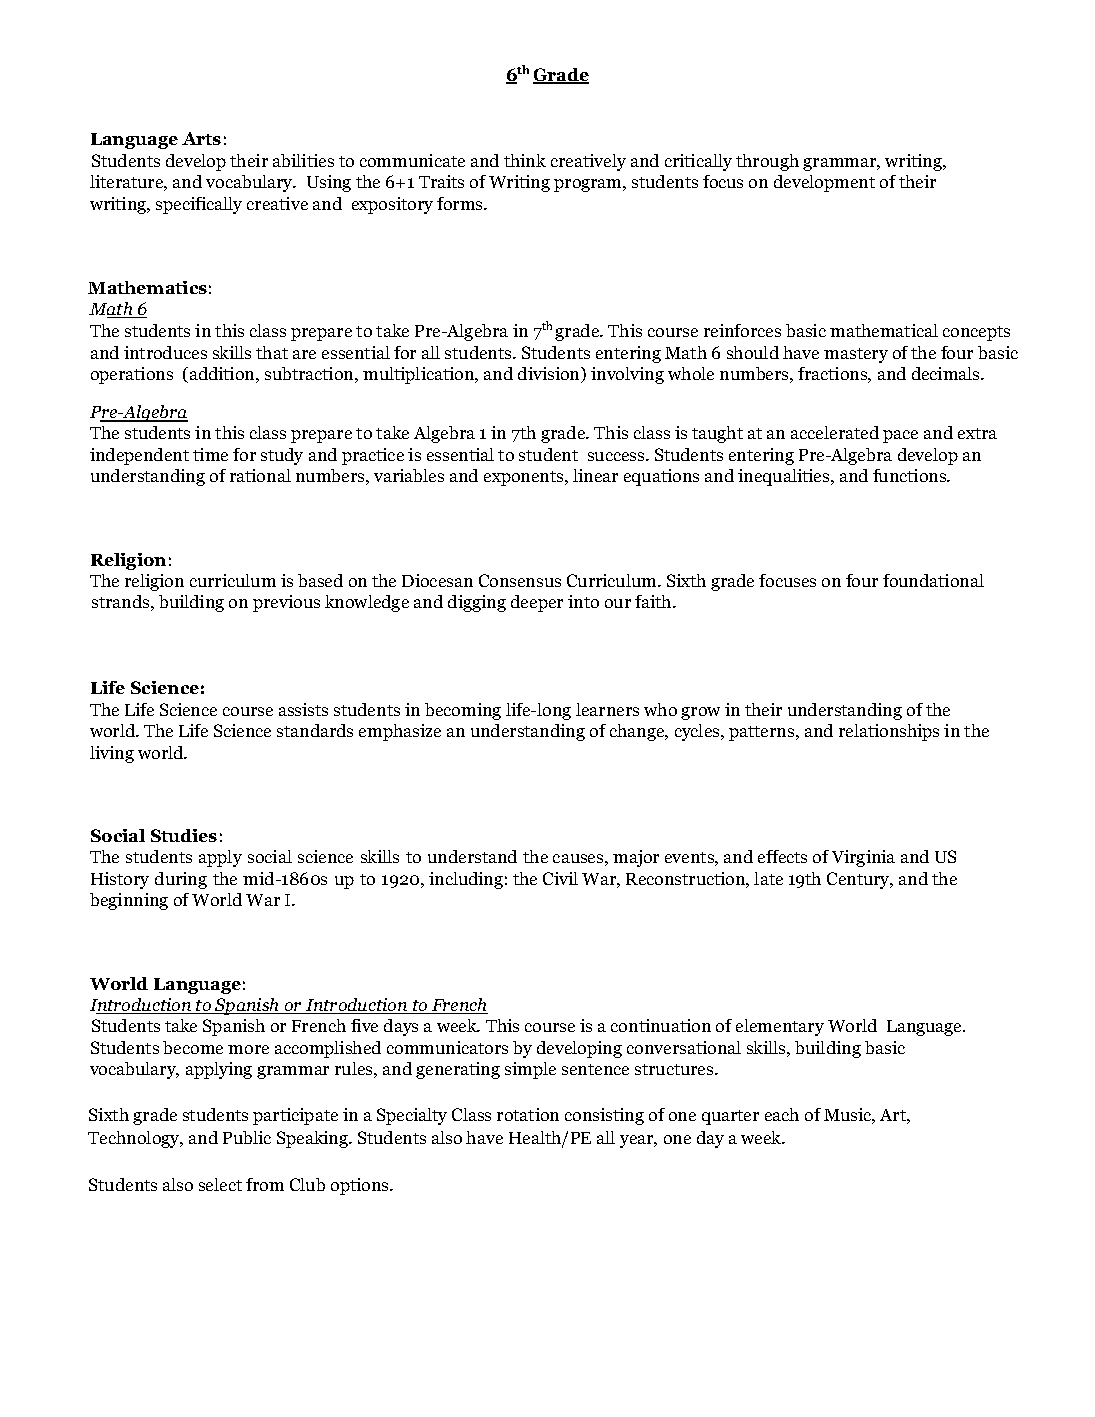 The height and width of the screenshot is (1417, 1095). What do you see at coordinates (201, 138) in the screenshot?
I see `Arts` at bounding box center [201, 138].
